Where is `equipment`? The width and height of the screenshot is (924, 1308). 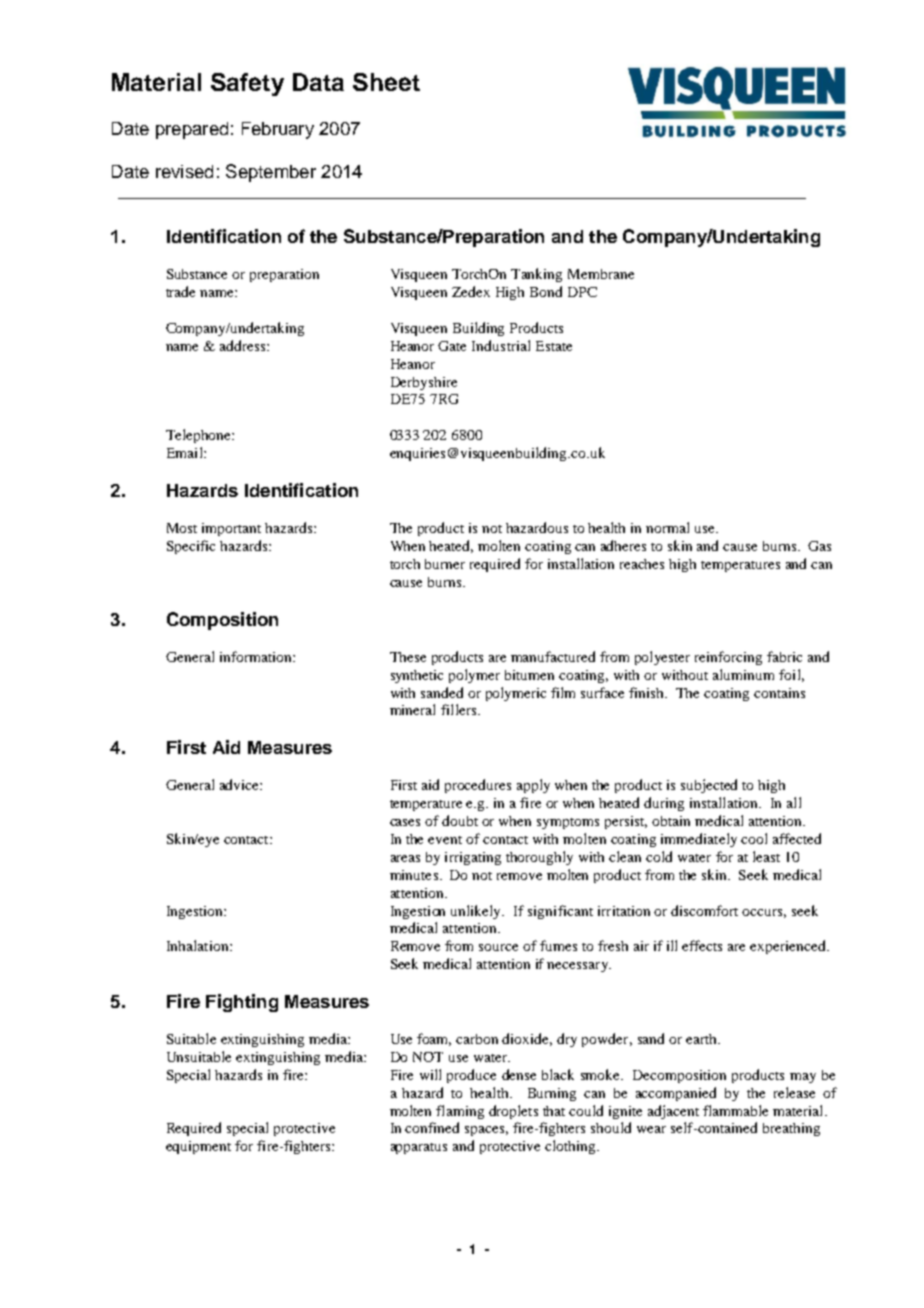 equipment is located at coordinates (198, 1147).
